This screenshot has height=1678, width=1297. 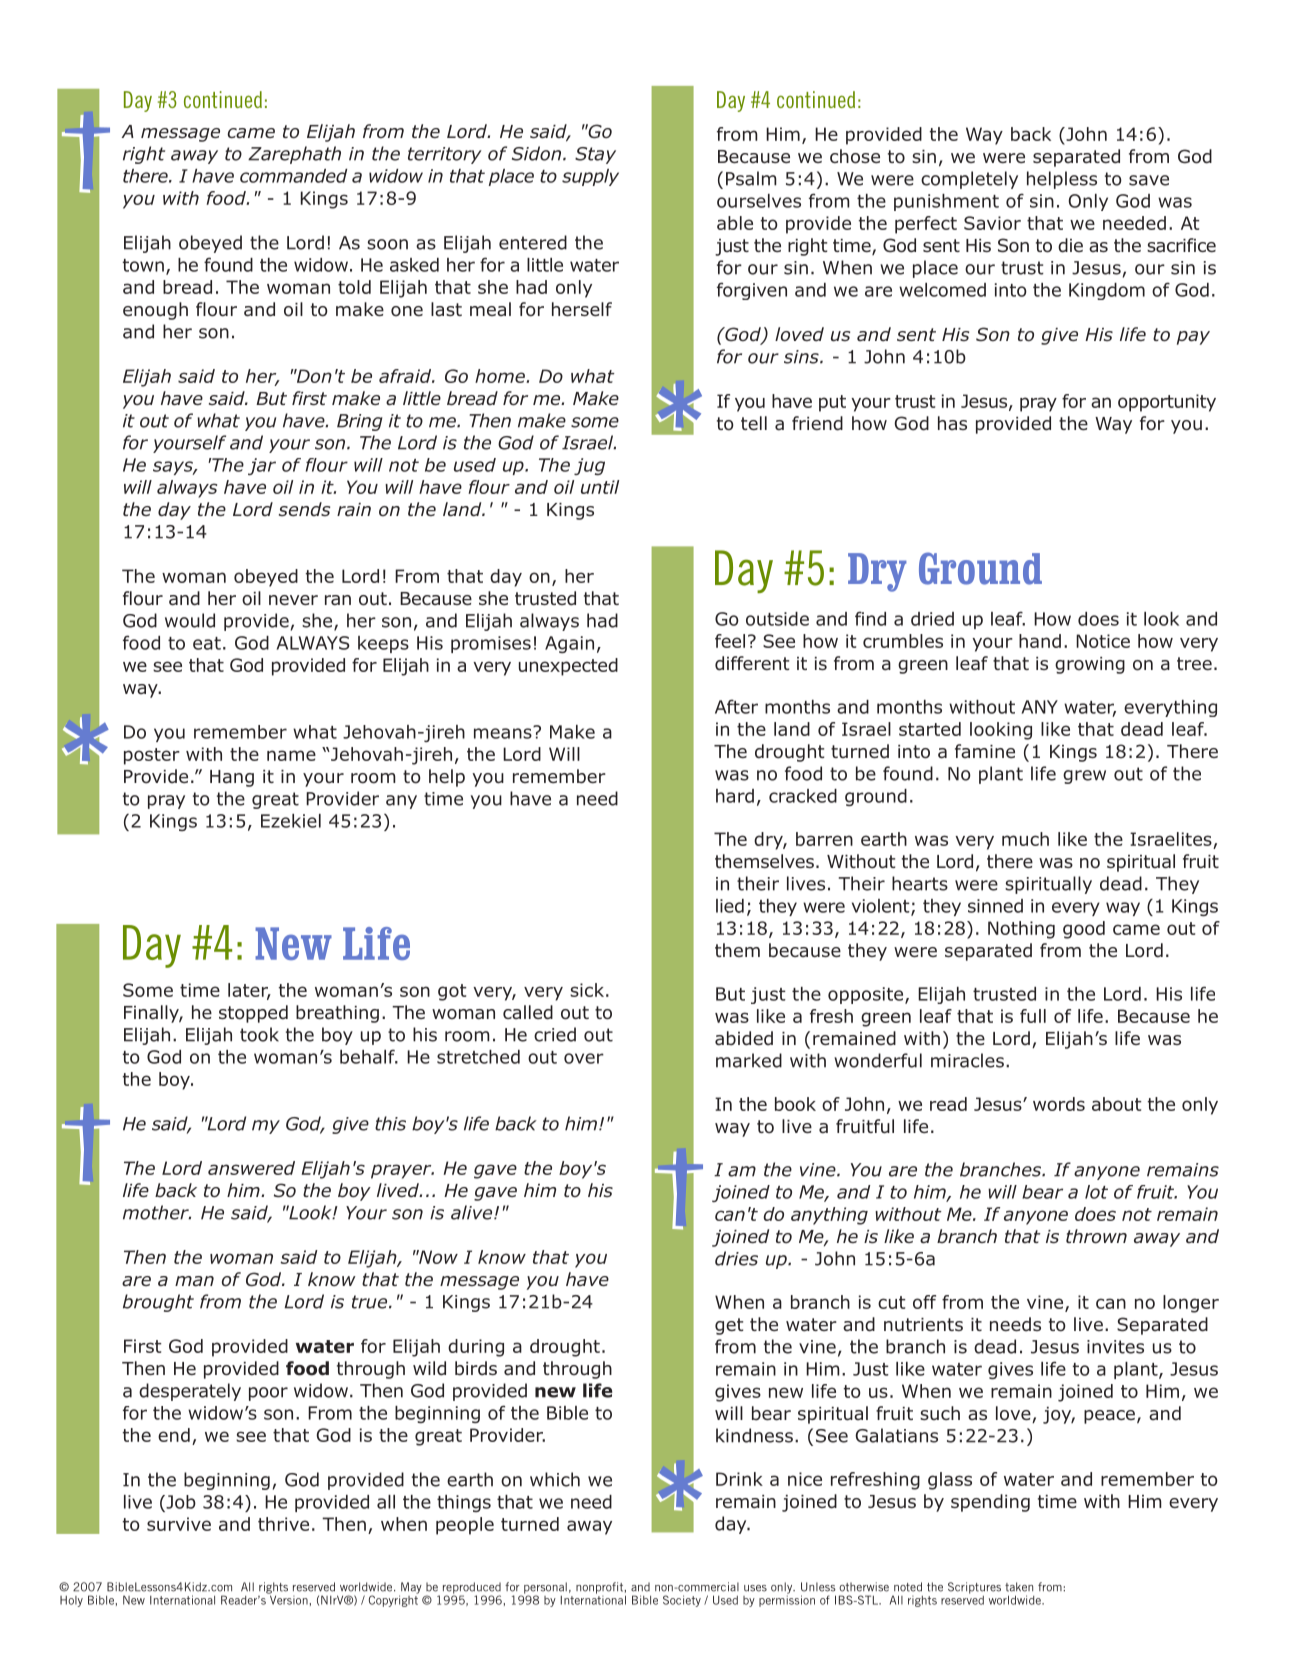 I want to click on survive, so click(x=179, y=1524).
